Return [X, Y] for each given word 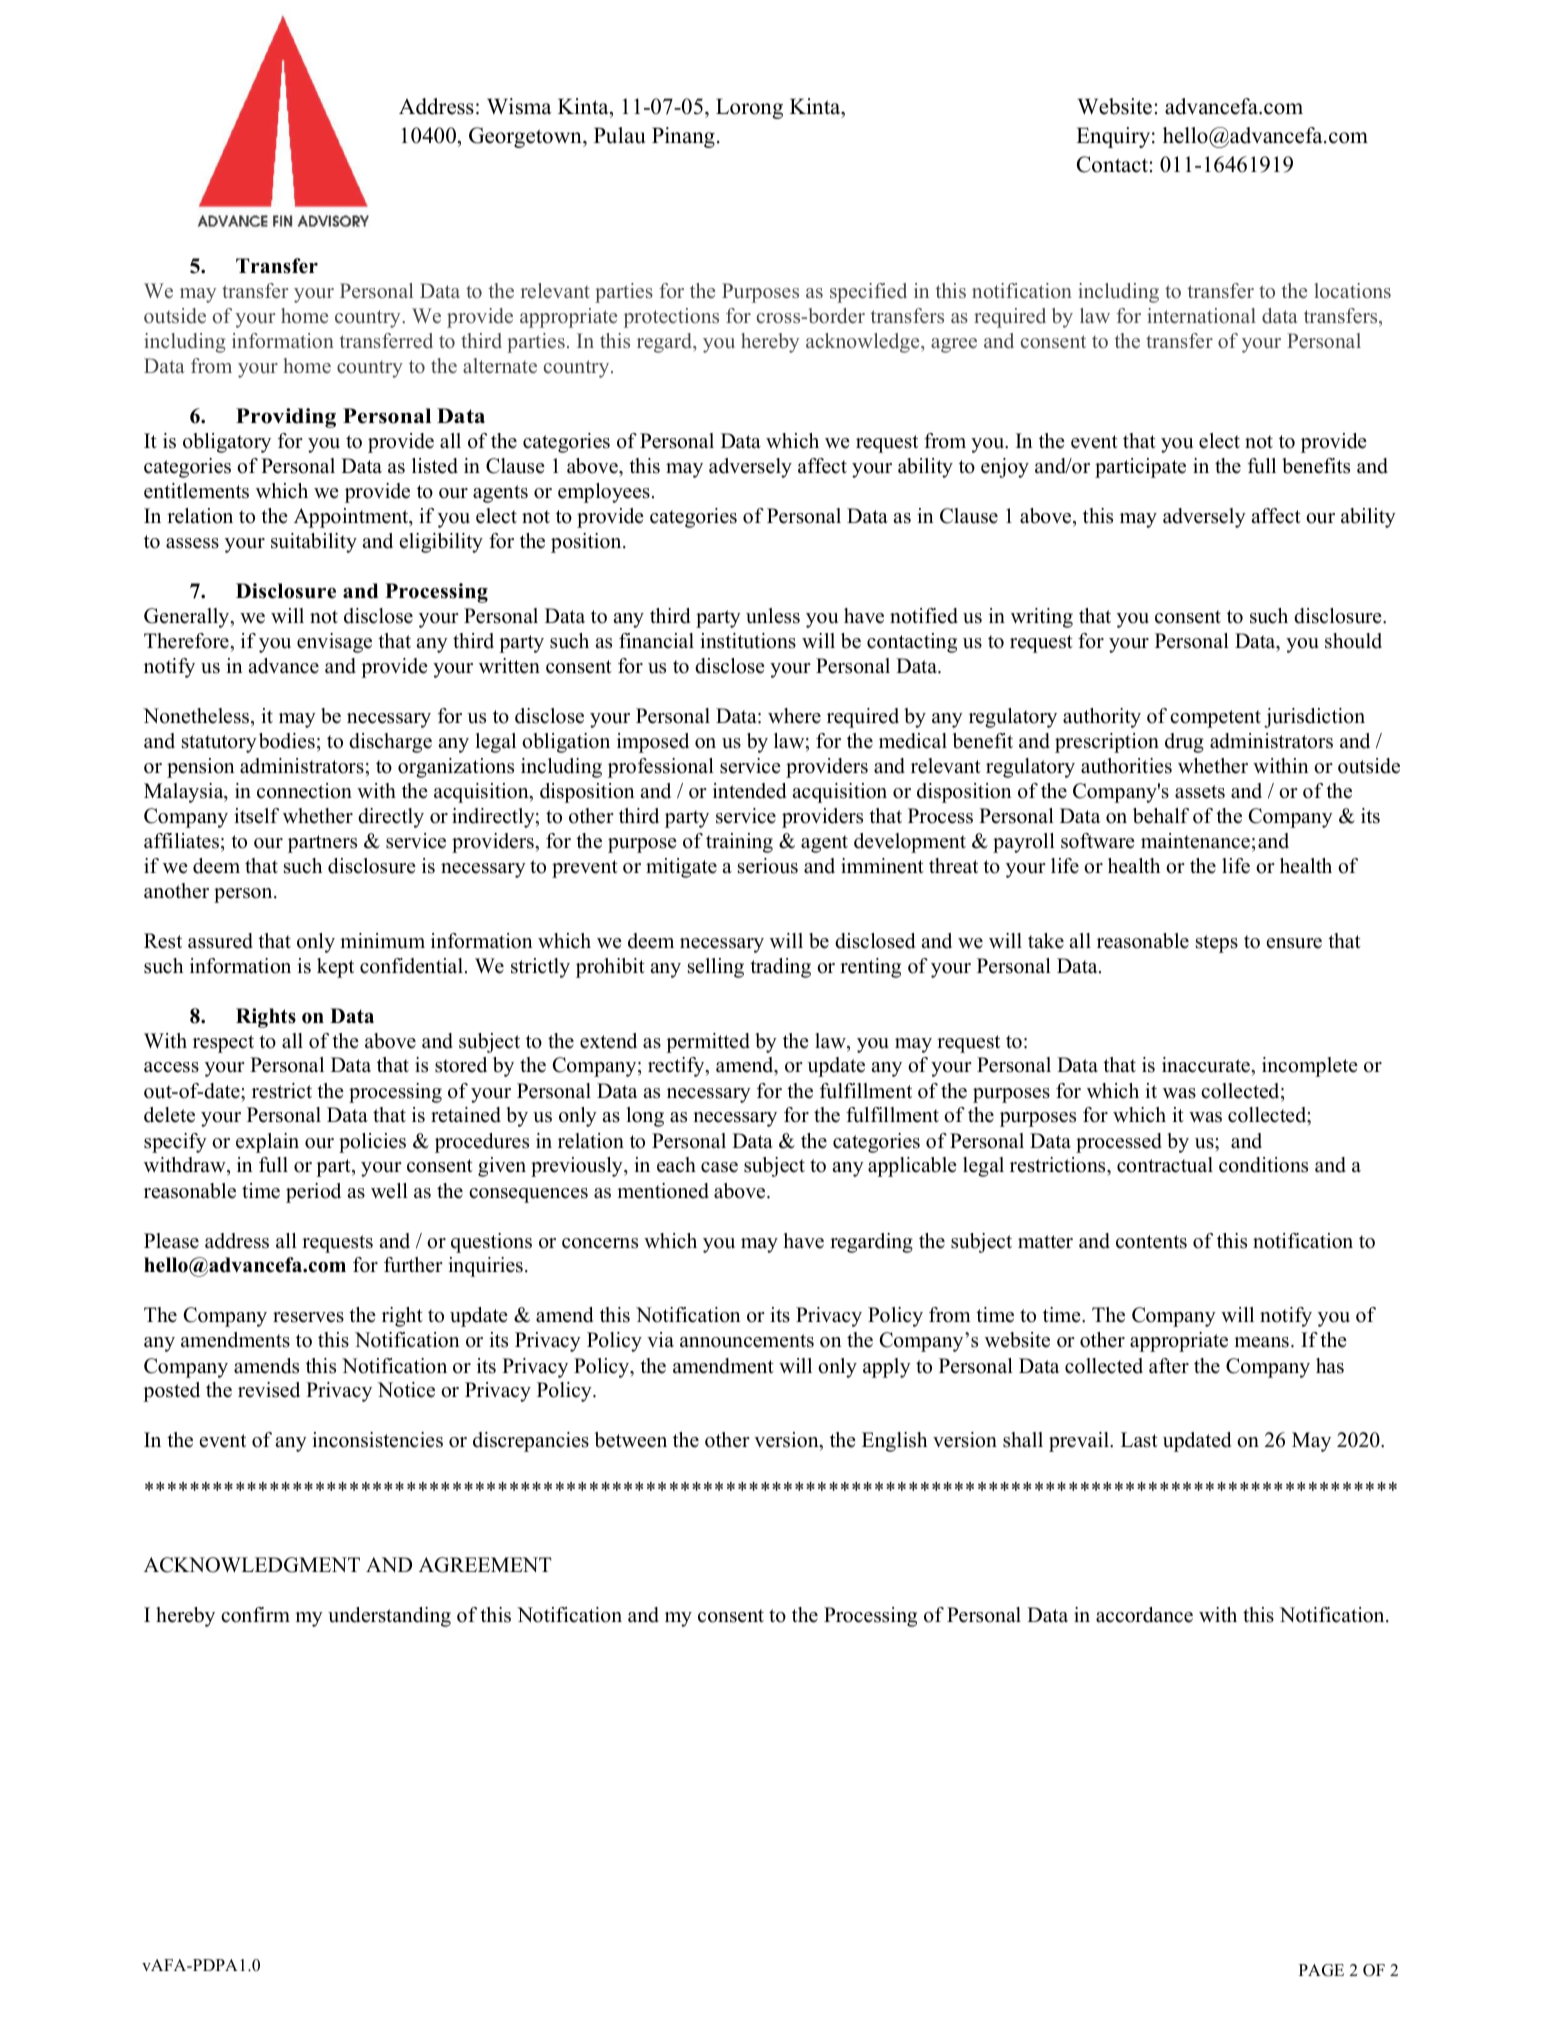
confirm [255, 1615]
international [1201, 316]
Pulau [619, 135]
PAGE [1321, 1970]
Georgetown [526, 137]
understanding [389, 1617]
